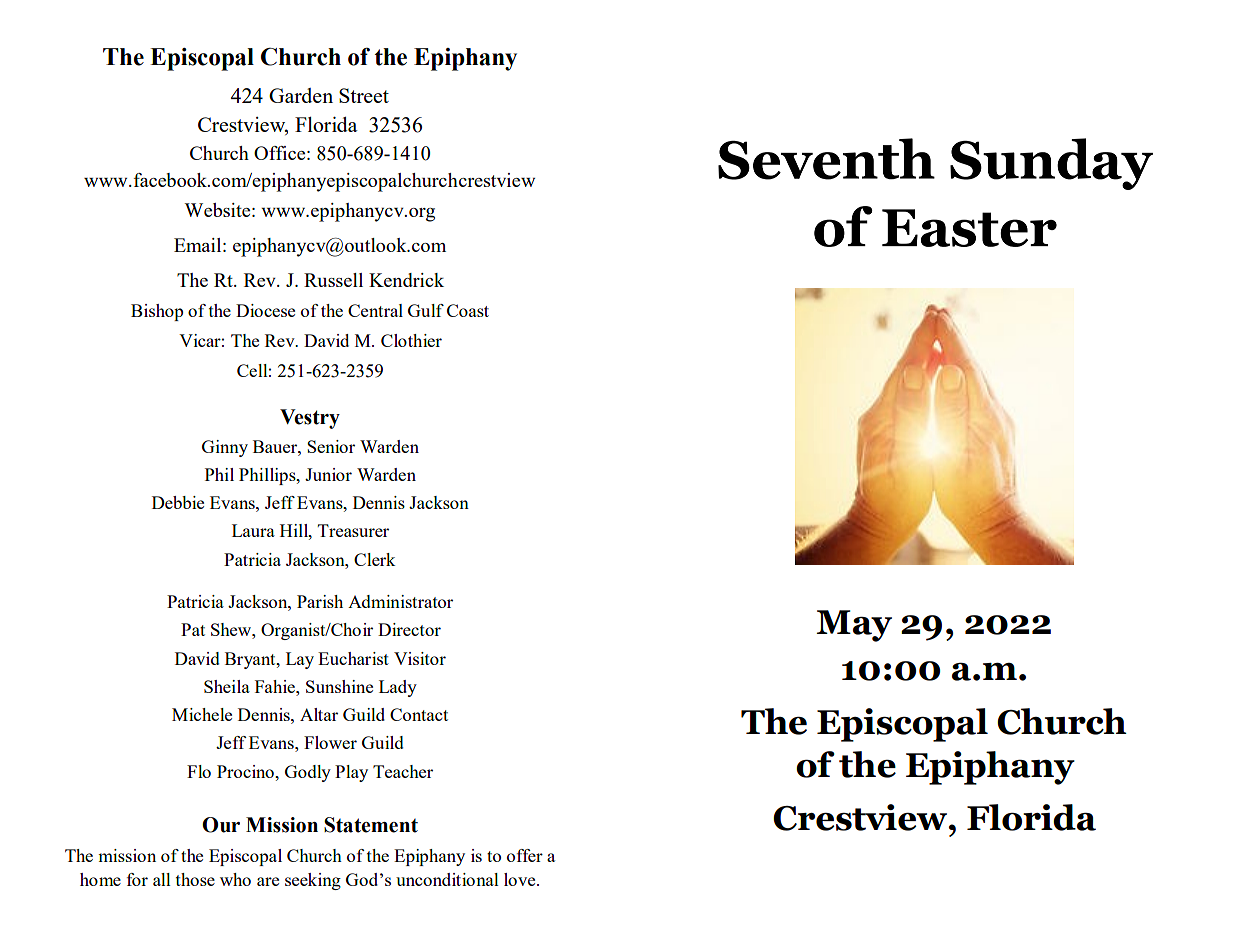 This screenshot has width=1233, height=952. What do you see at coordinates (364, 95) in the screenshot?
I see `Street` at bounding box center [364, 95].
